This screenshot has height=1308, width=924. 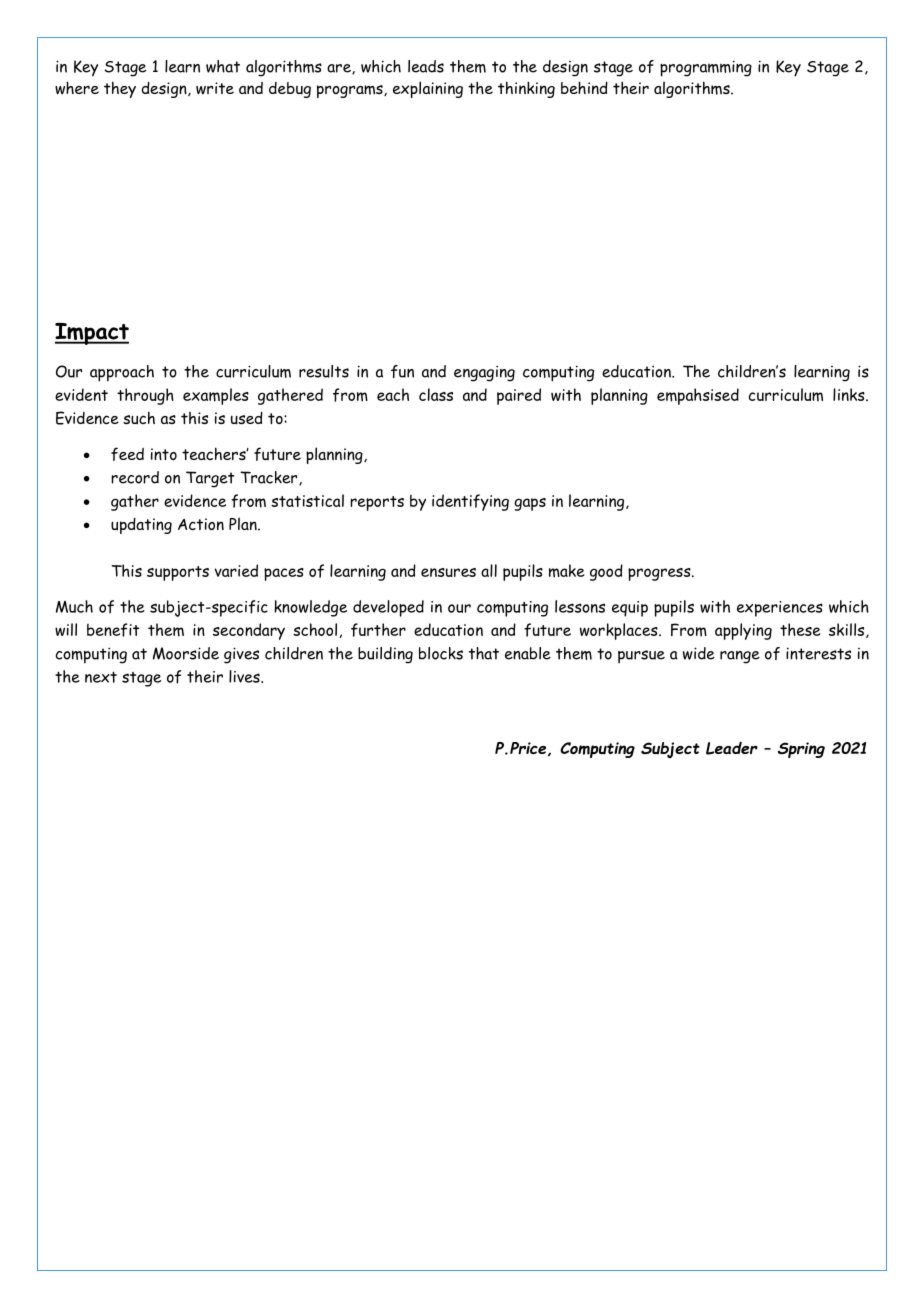 What do you see at coordinates (92, 334) in the screenshot?
I see `Impact` at bounding box center [92, 334].
